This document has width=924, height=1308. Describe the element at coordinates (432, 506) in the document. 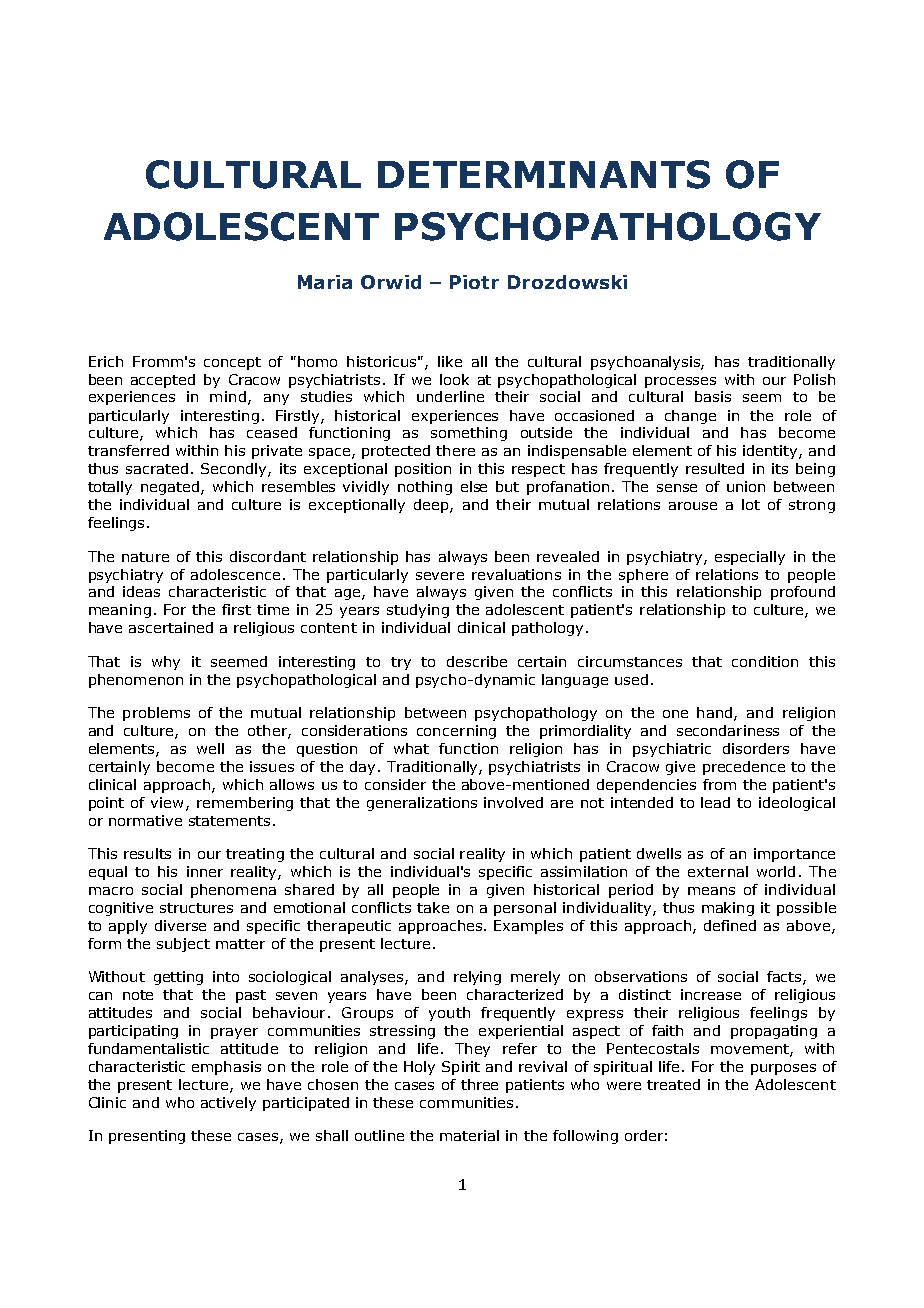

I see `deep` at that location.
